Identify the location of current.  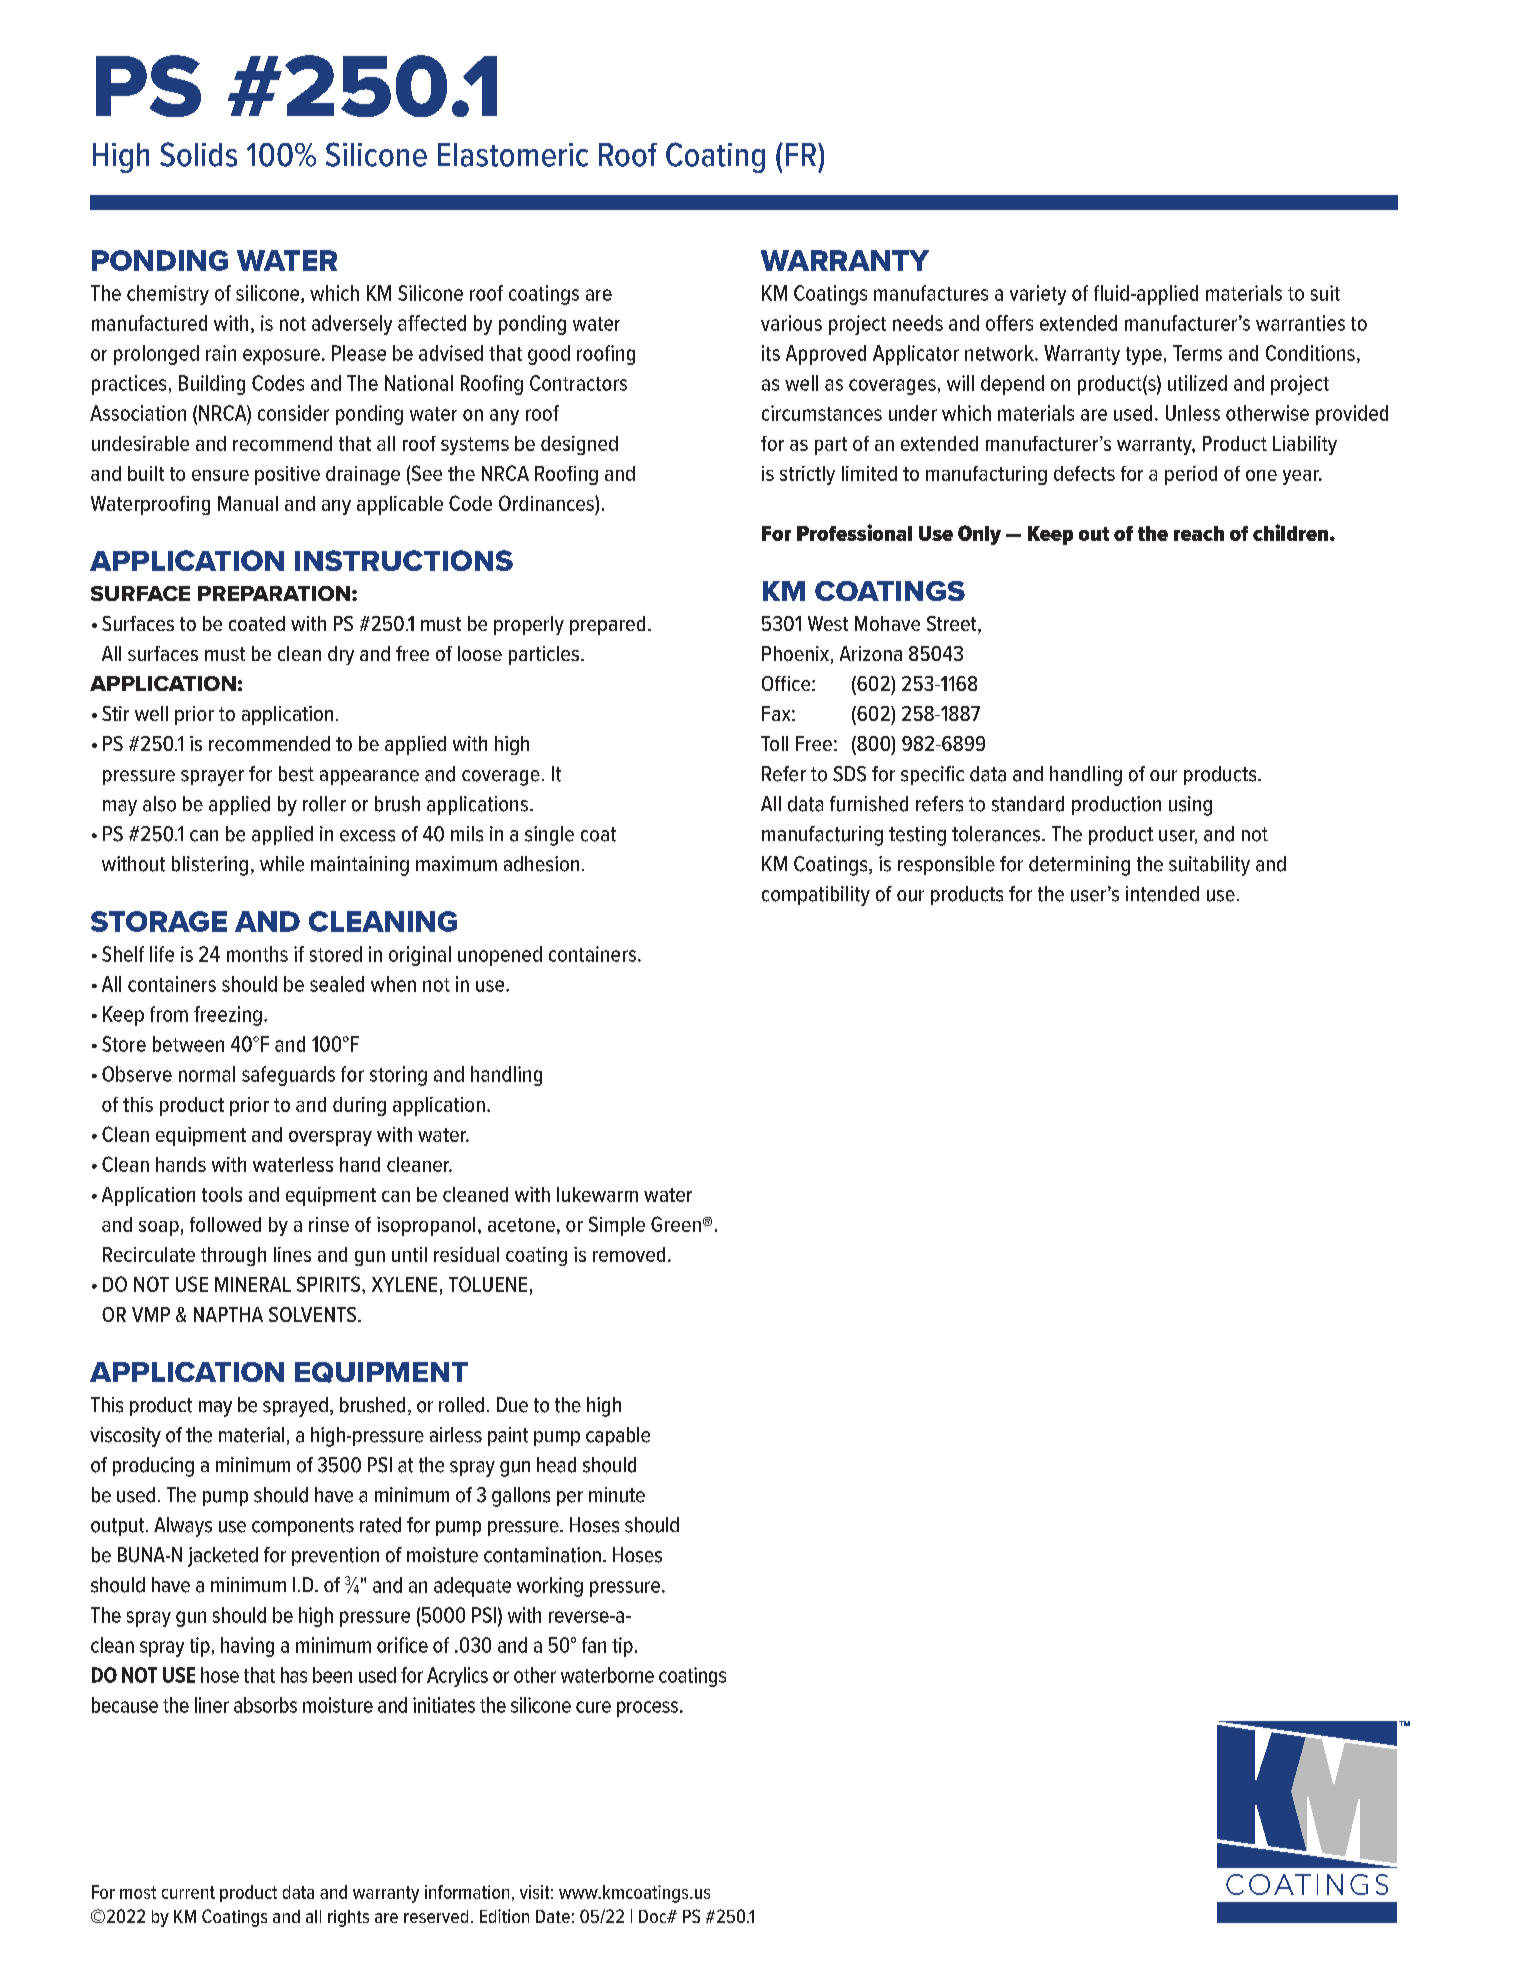
(188, 1892).
